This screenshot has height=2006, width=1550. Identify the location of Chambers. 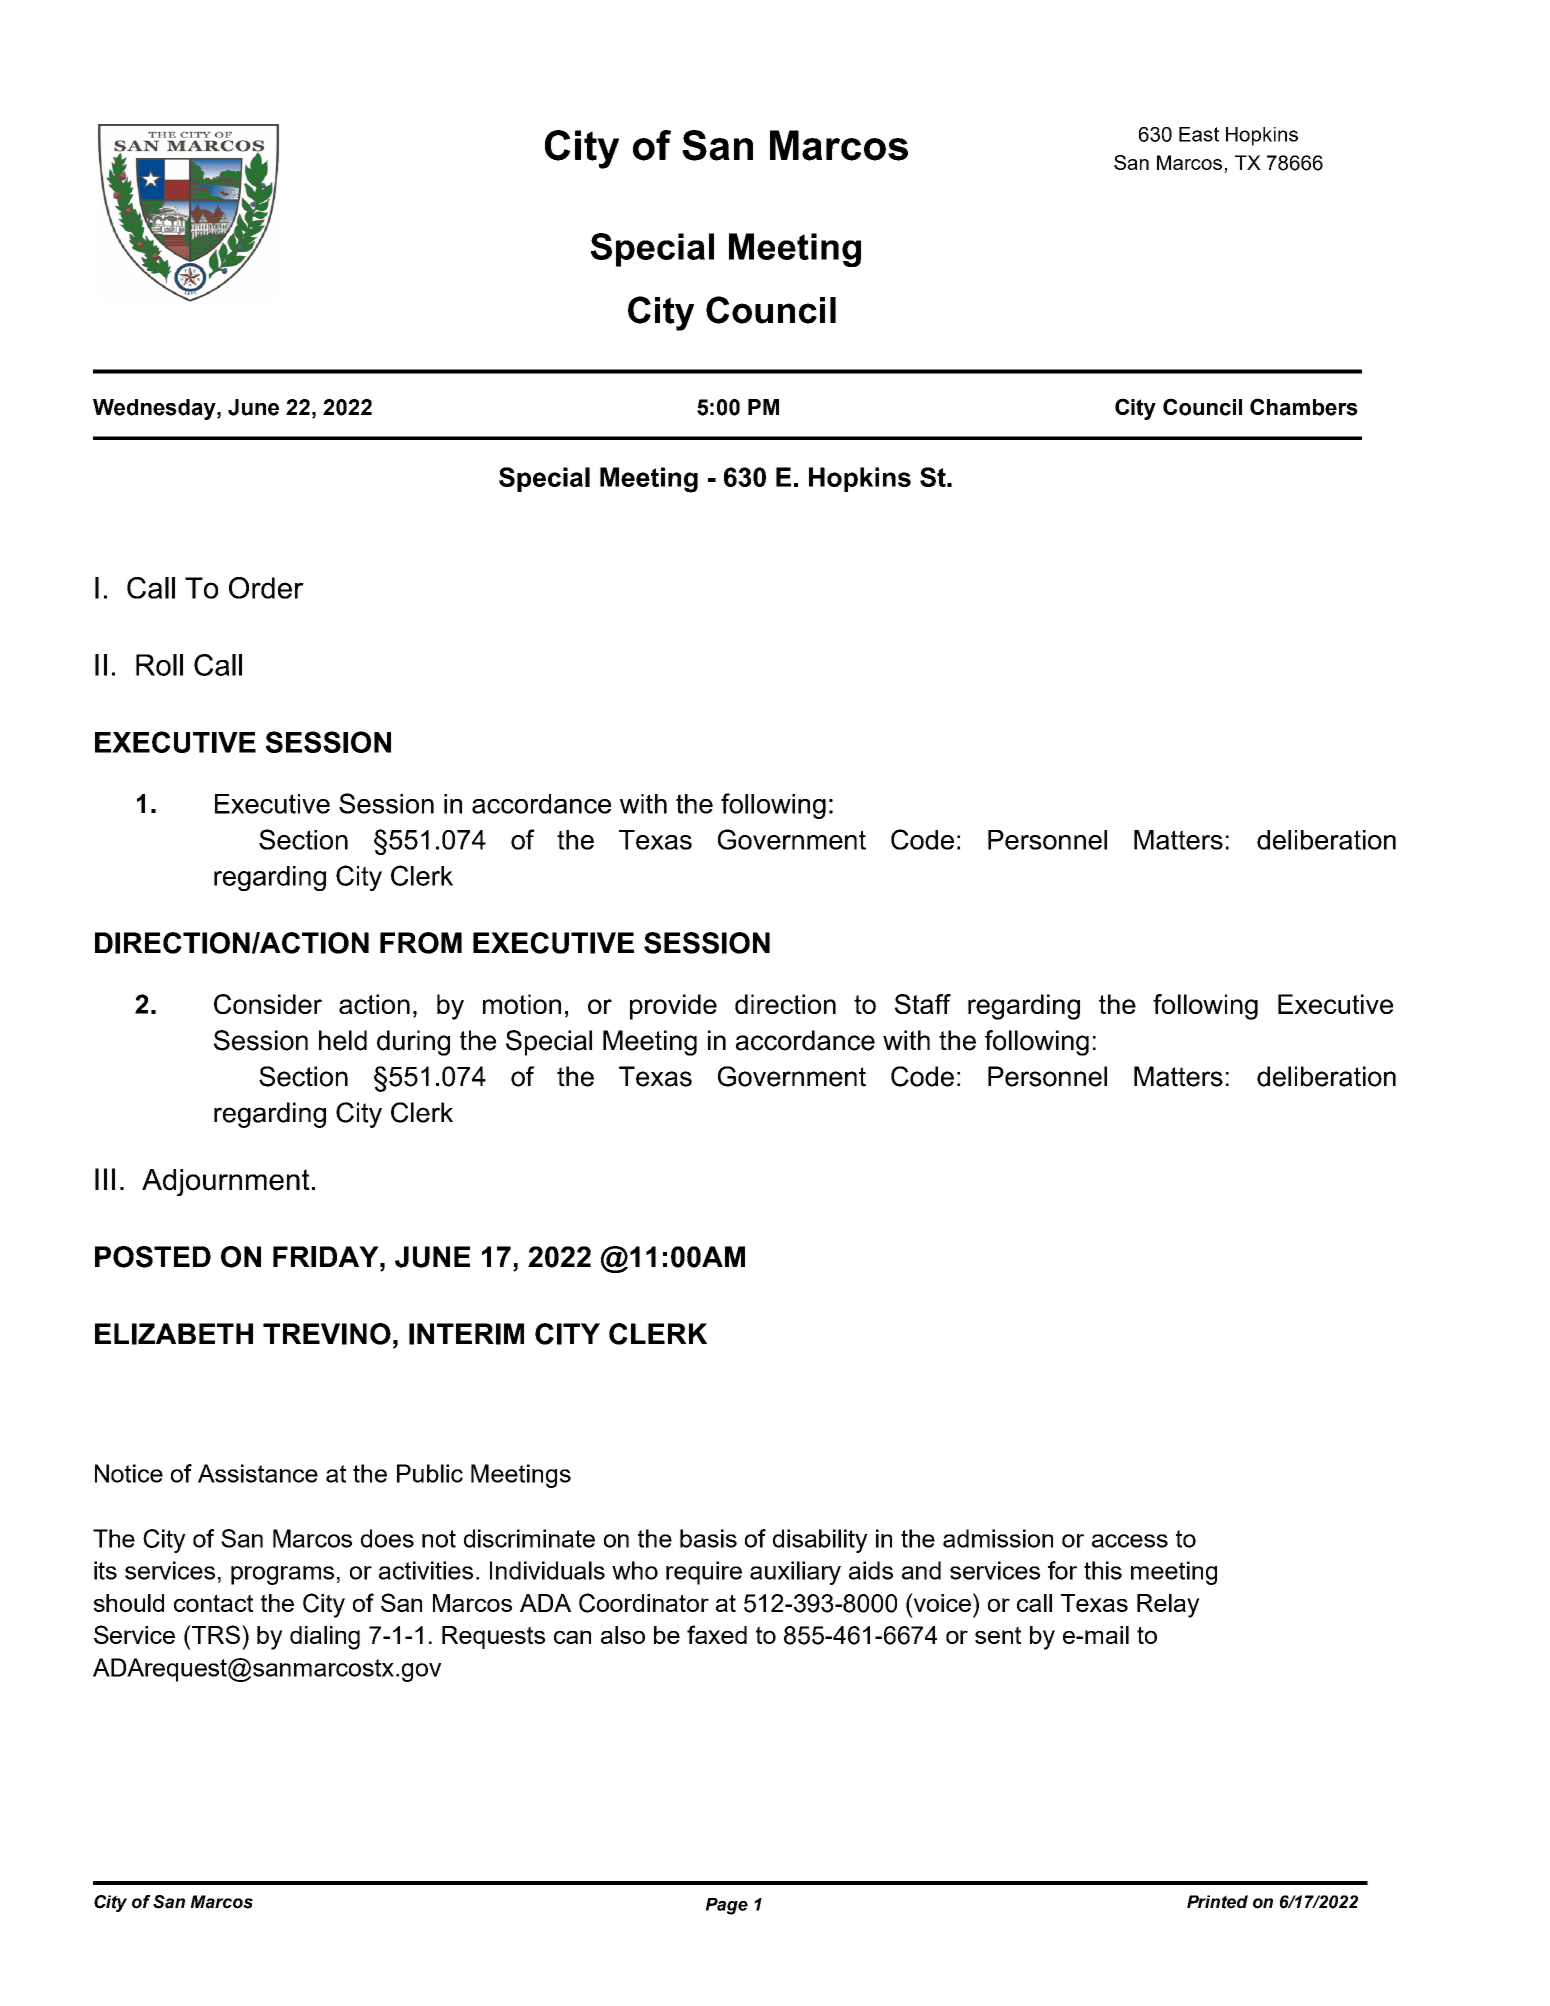
(1304, 407).
